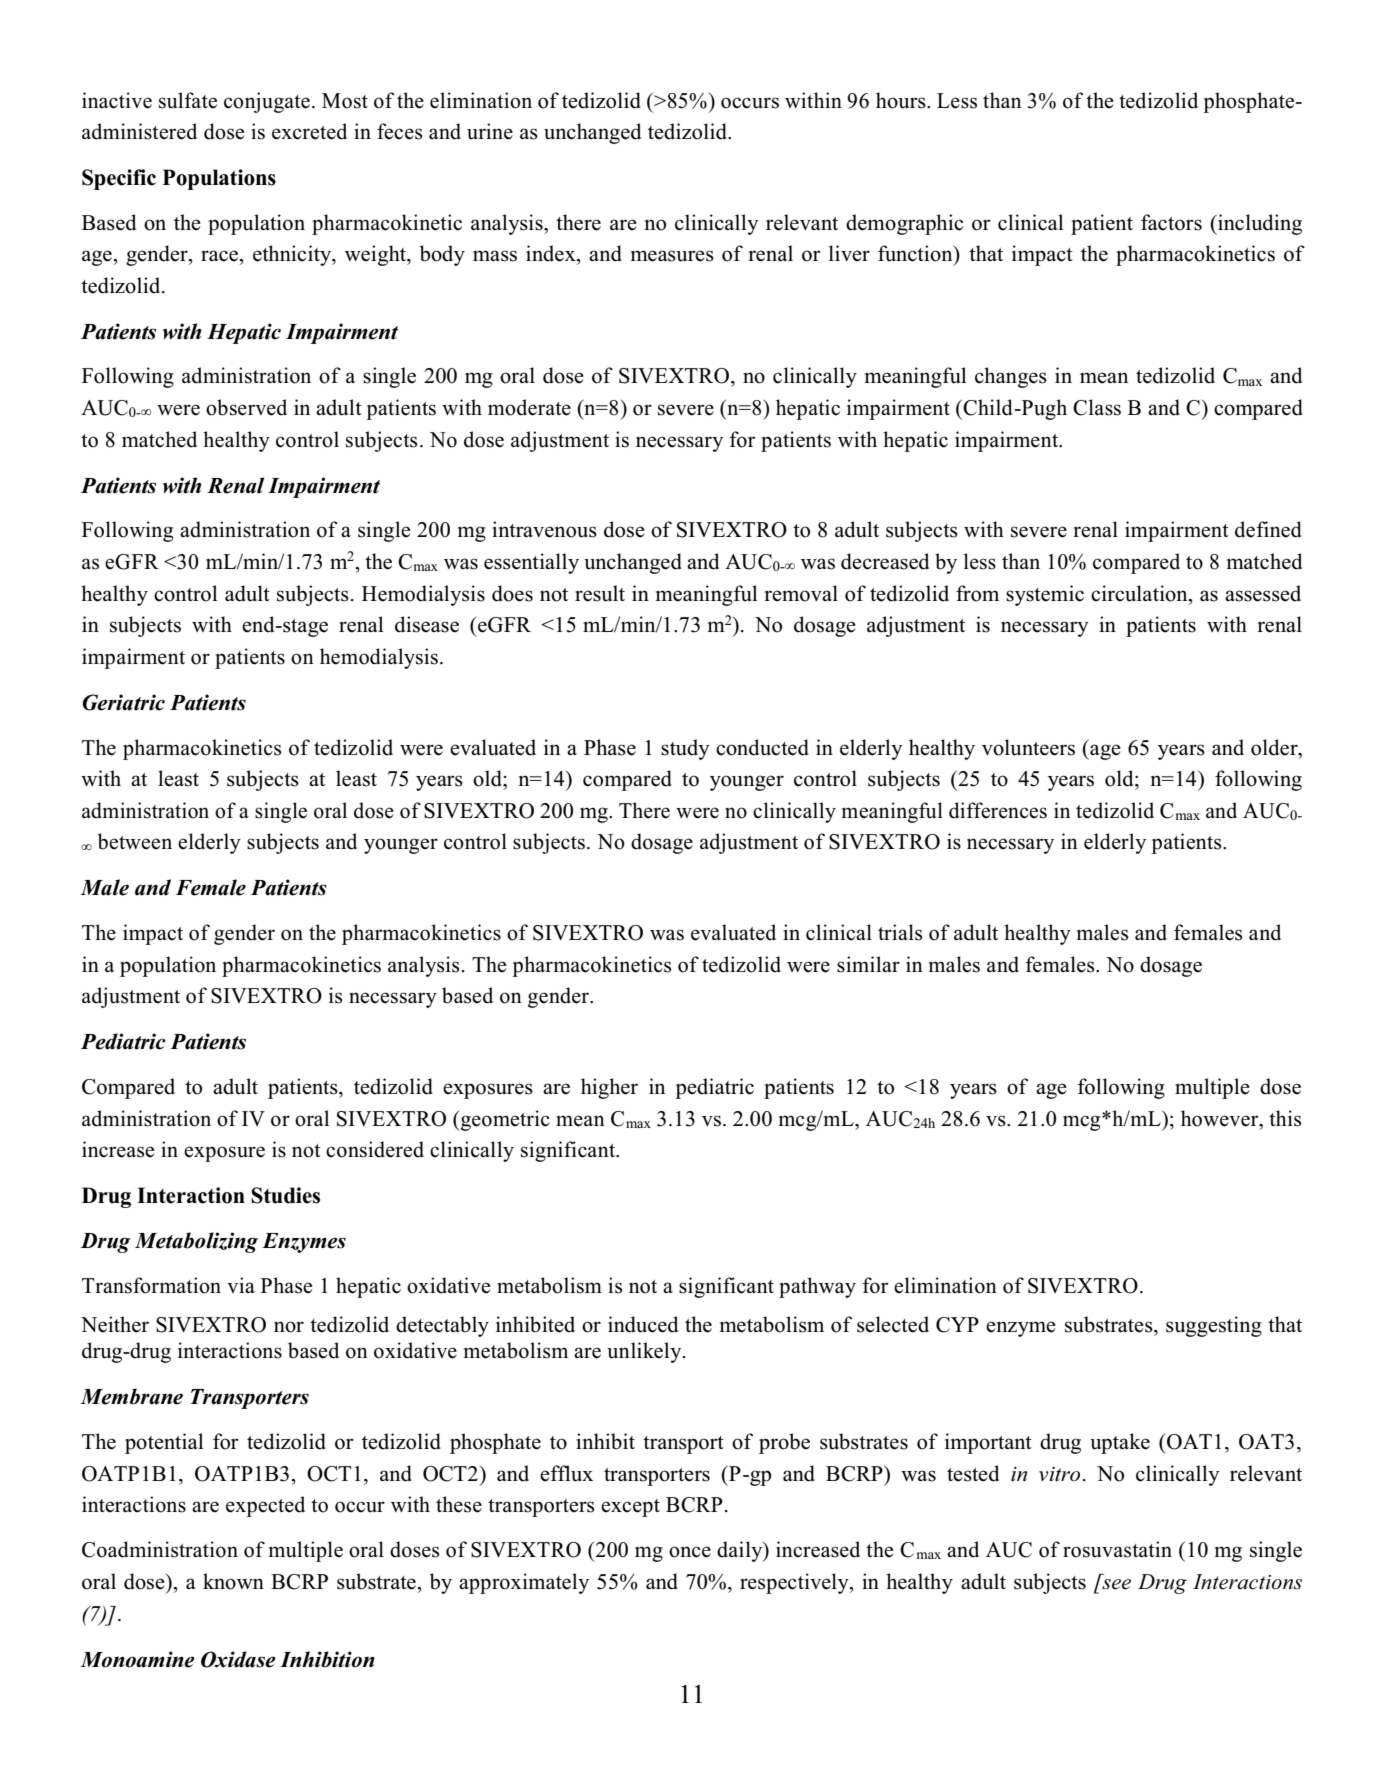 The height and width of the screenshot is (1791, 1384). Describe the element at coordinates (196, 1242) in the screenshot. I see `Metabolizing` at that location.
